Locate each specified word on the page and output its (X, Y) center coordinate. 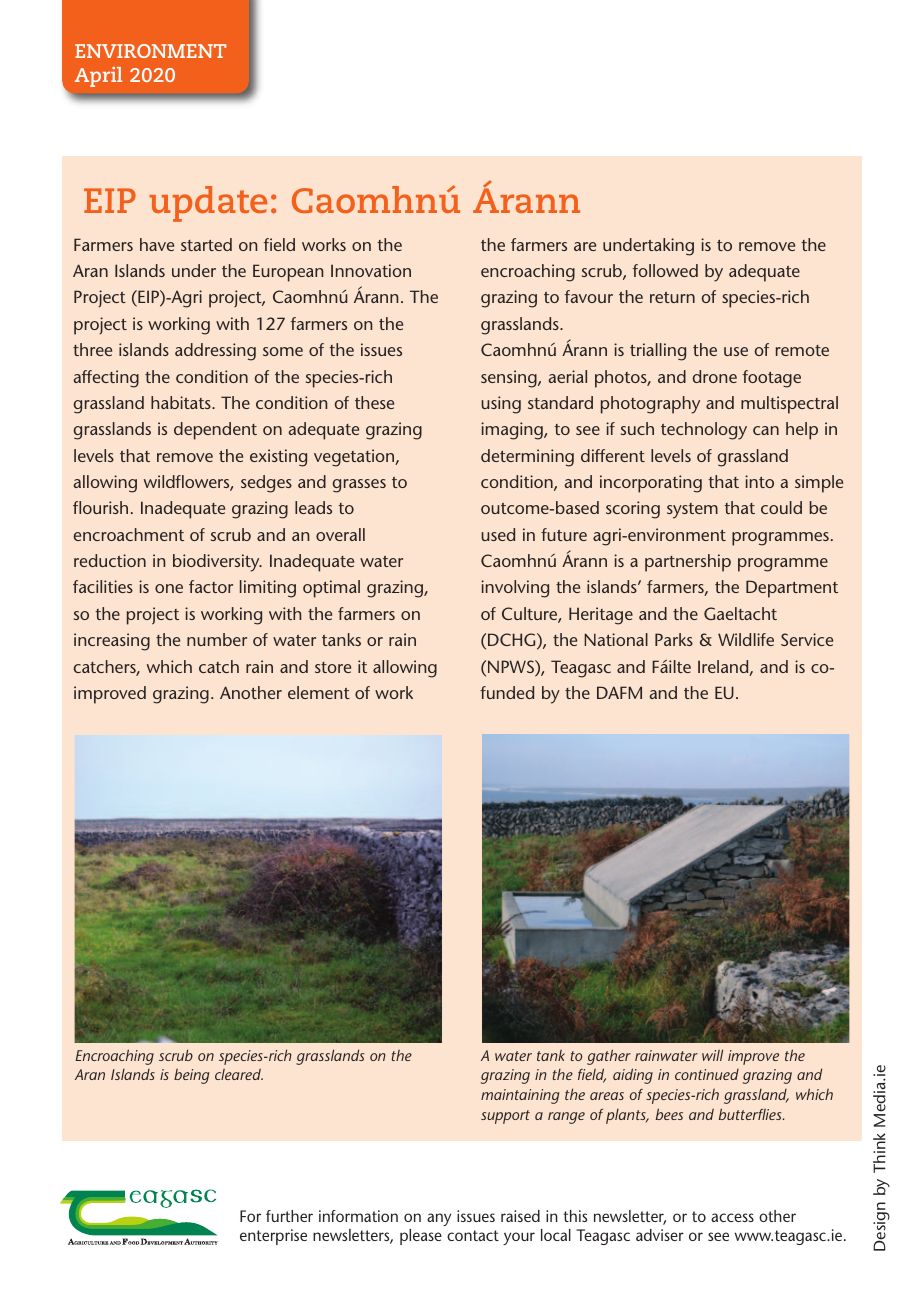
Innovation (371, 270)
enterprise (273, 1237)
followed (665, 270)
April (98, 77)
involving (515, 589)
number (217, 639)
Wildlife (746, 639)
